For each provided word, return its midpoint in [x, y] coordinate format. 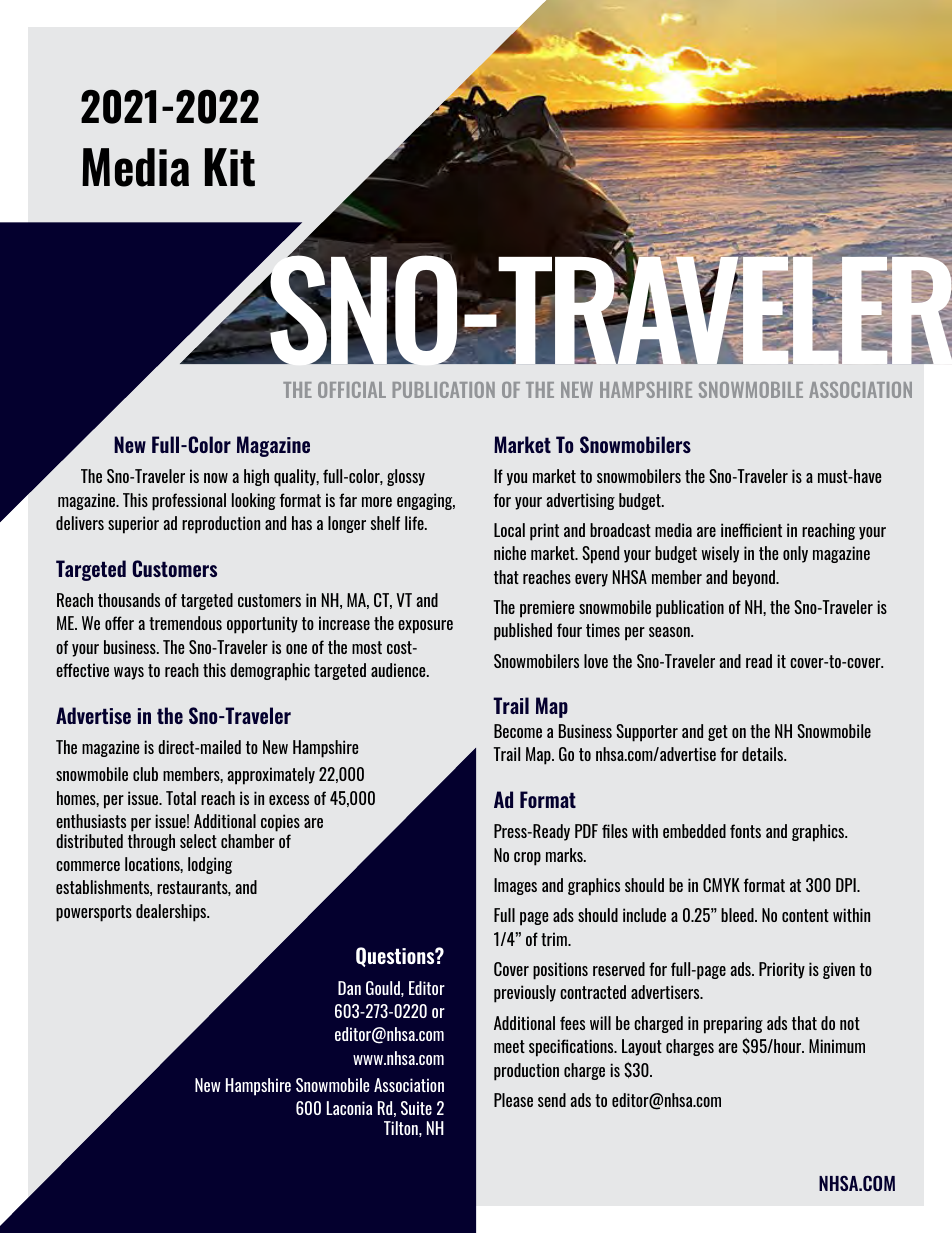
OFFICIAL [352, 390]
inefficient [751, 530]
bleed [738, 915]
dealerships [172, 913]
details [764, 754]
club [145, 774]
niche [510, 553]
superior [133, 525]
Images [515, 886]
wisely [720, 554]
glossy [406, 477]
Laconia [349, 1108]
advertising [580, 501]
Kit [230, 167]
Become [518, 731]
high [256, 477]
